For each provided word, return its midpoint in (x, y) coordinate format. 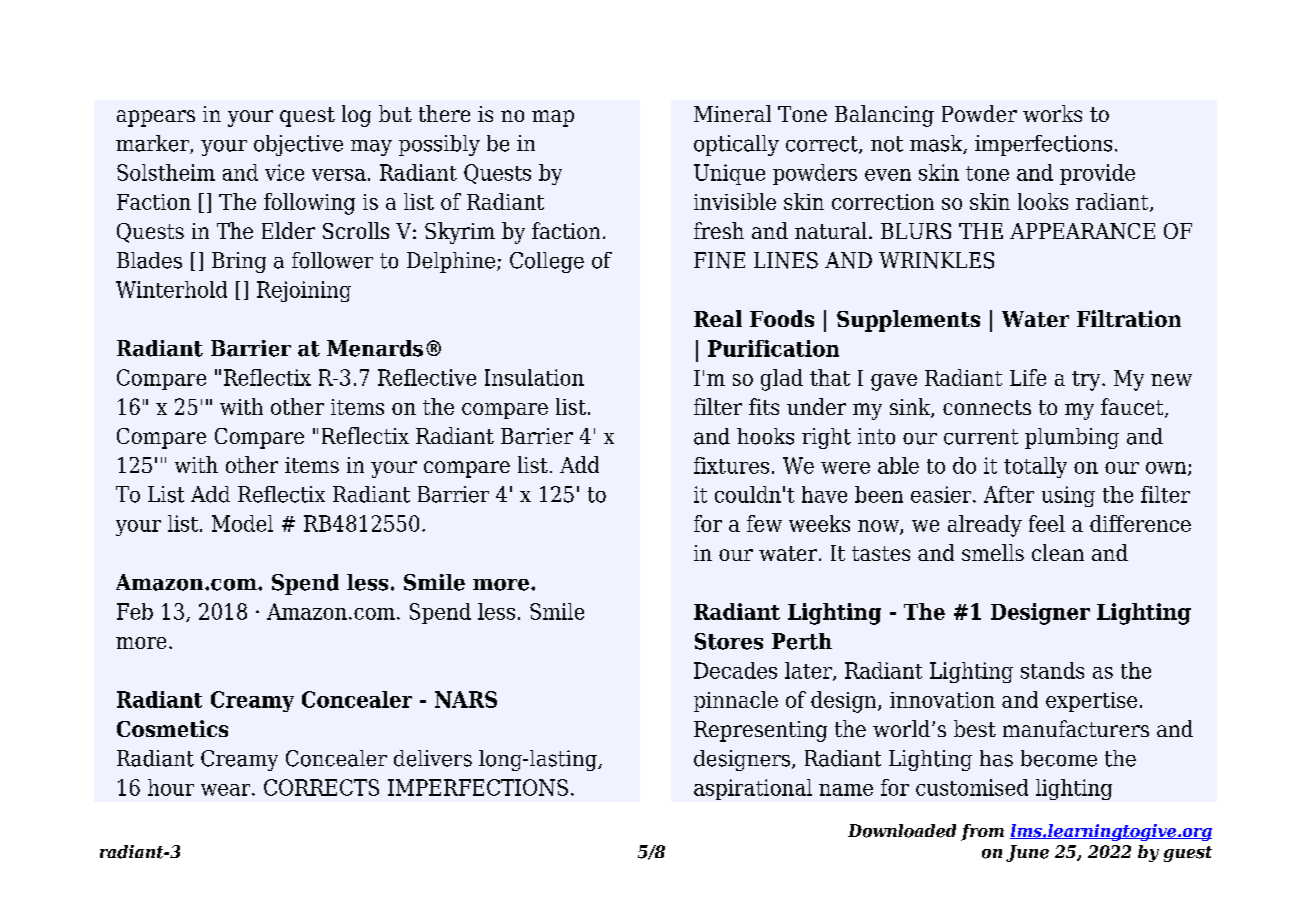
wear (227, 790)
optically (736, 145)
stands (1052, 670)
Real (718, 318)
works (1052, 113)
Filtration (1129, 318)
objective (298, 145)
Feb (135, 611)
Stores (729, 641)
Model (242, 523)
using (1068, 496)
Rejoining (304, 291)
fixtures (731, 465)
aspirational (753, 789)
